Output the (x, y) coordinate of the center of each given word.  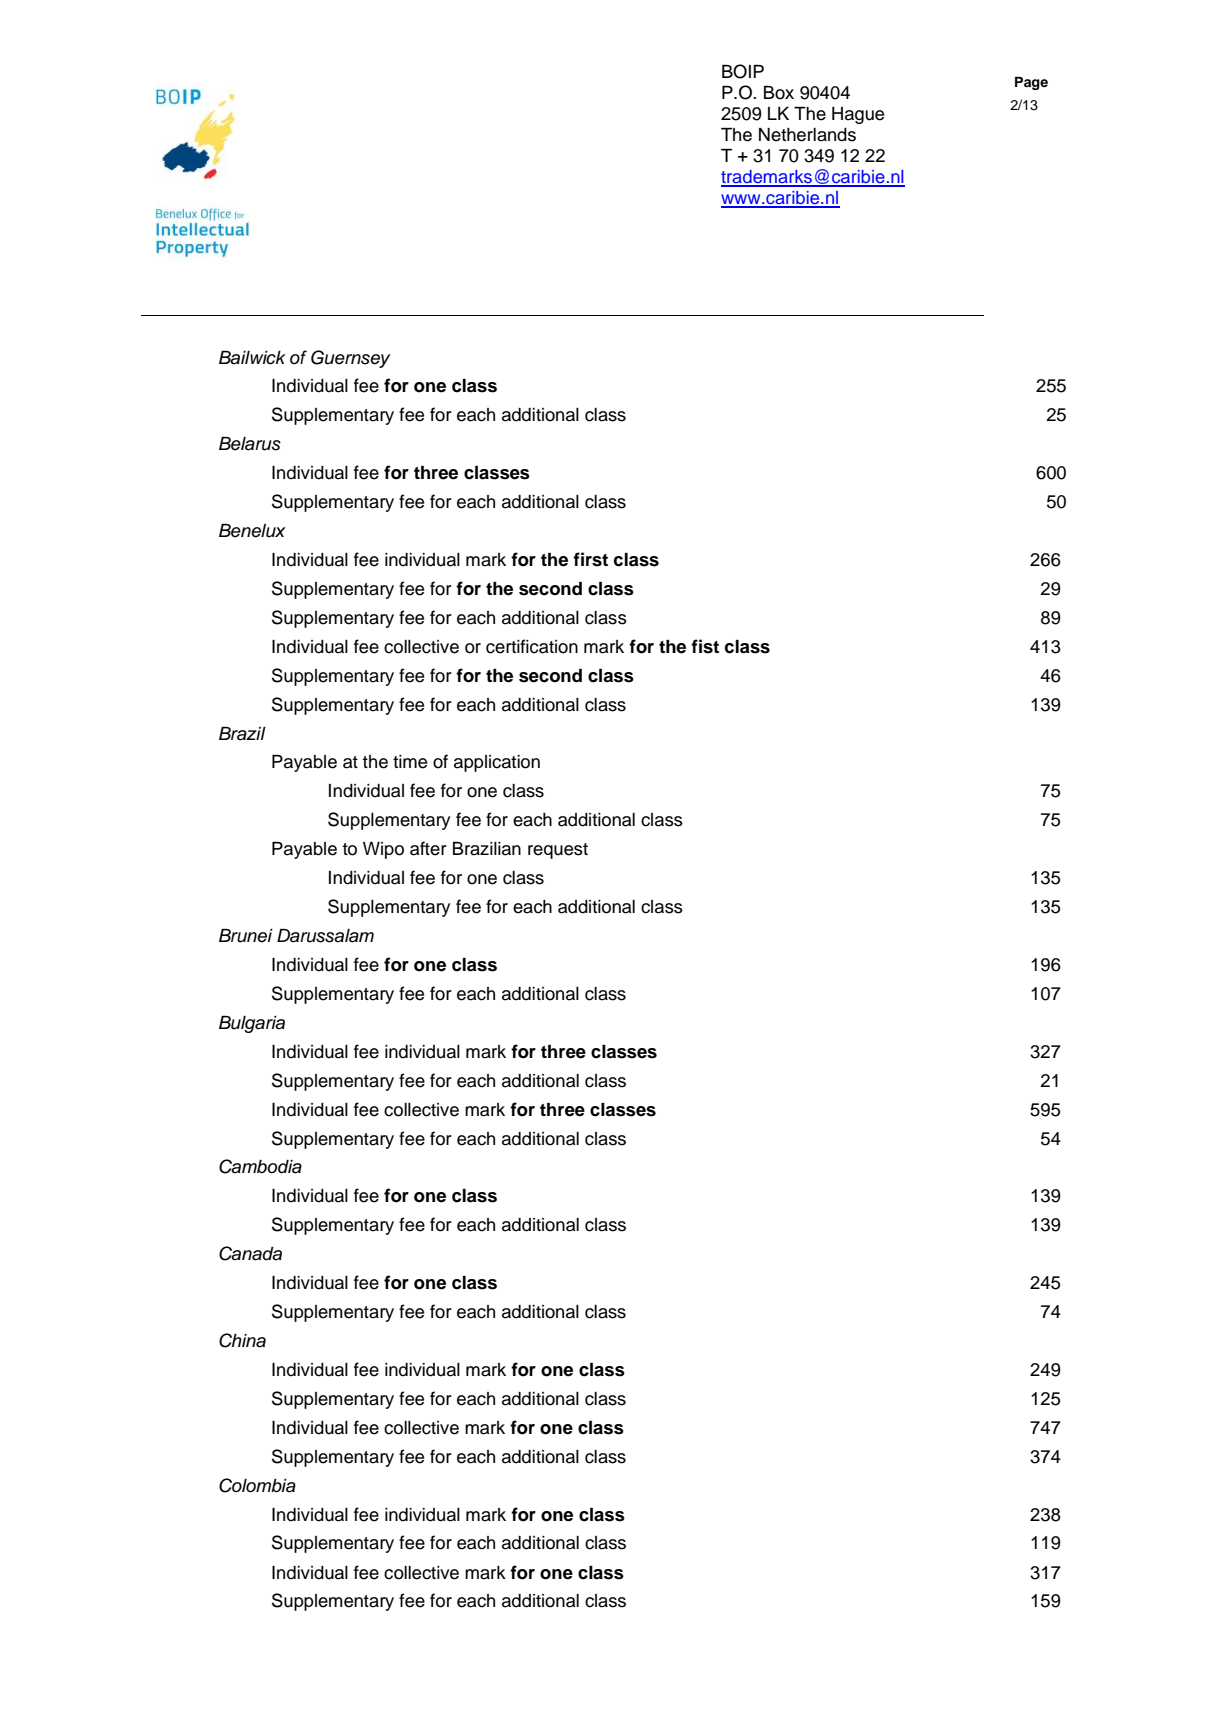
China (242, 1340)
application (497, 763)
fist (705, 646)
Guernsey (350, 359)
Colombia (257, 1485)
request (558, 851)
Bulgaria (252, 1024)
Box (779, 93)
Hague (858, 115)
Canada (250, 1253)
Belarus (250, 444)
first (590, 559)
